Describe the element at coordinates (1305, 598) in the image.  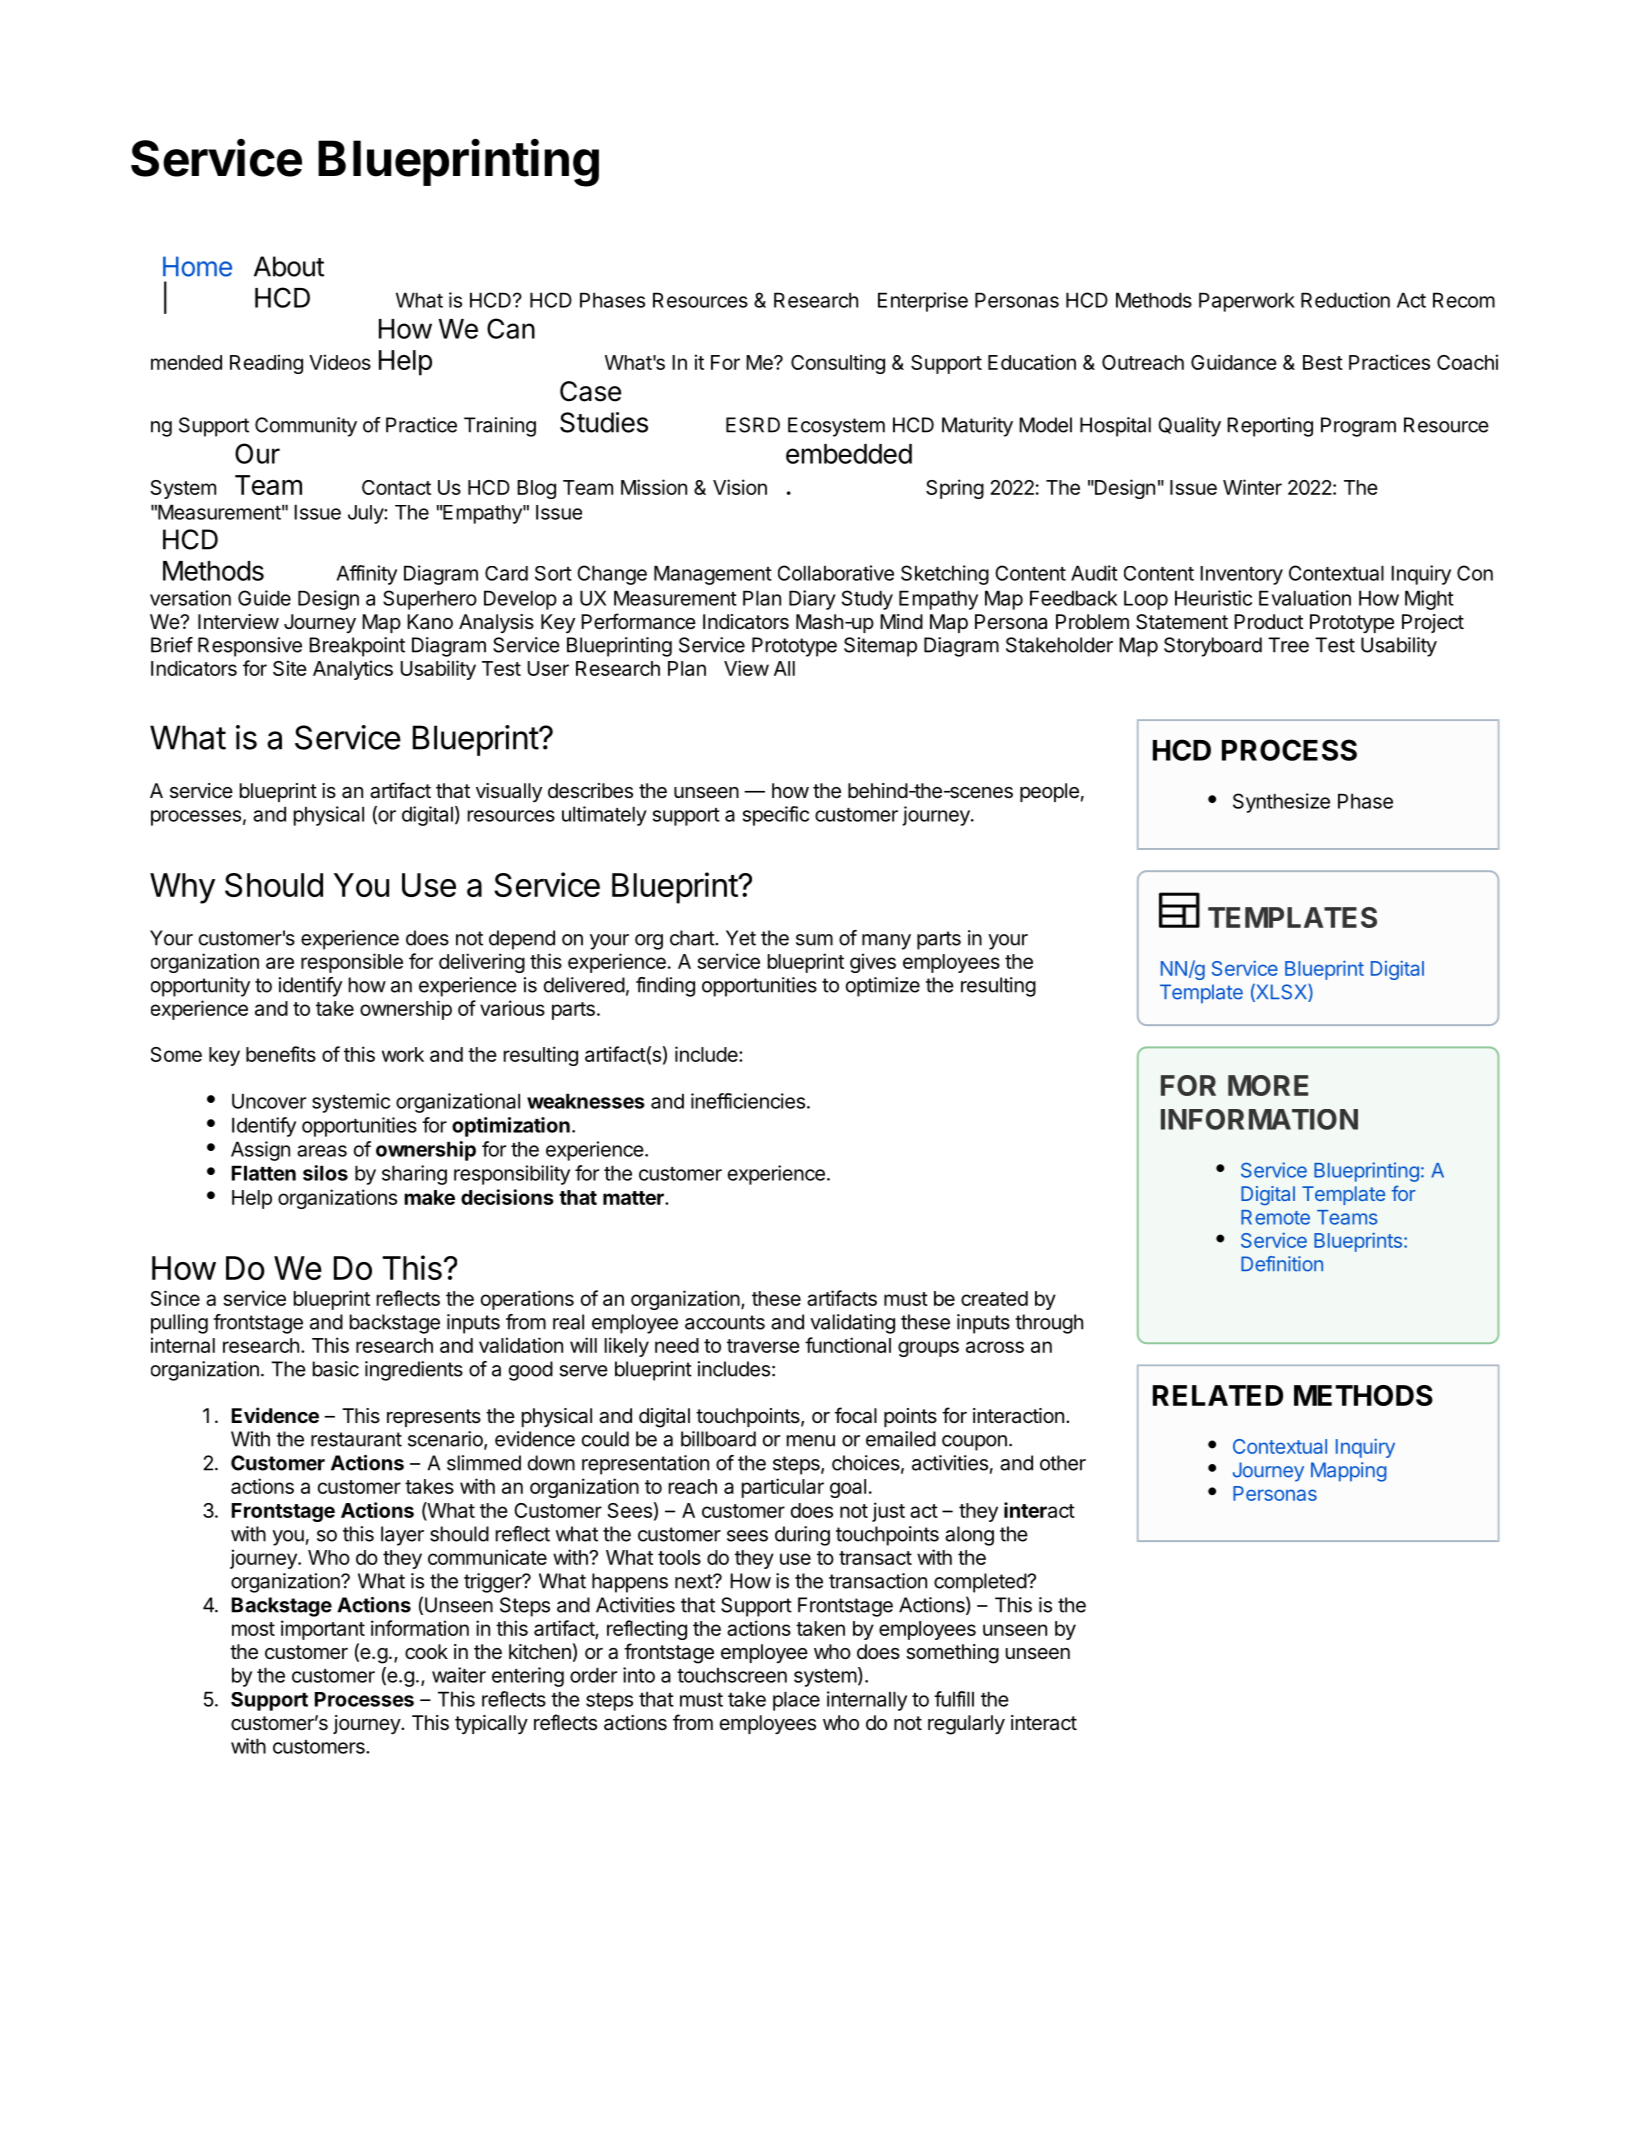
I see `Evaluation` at that location.
